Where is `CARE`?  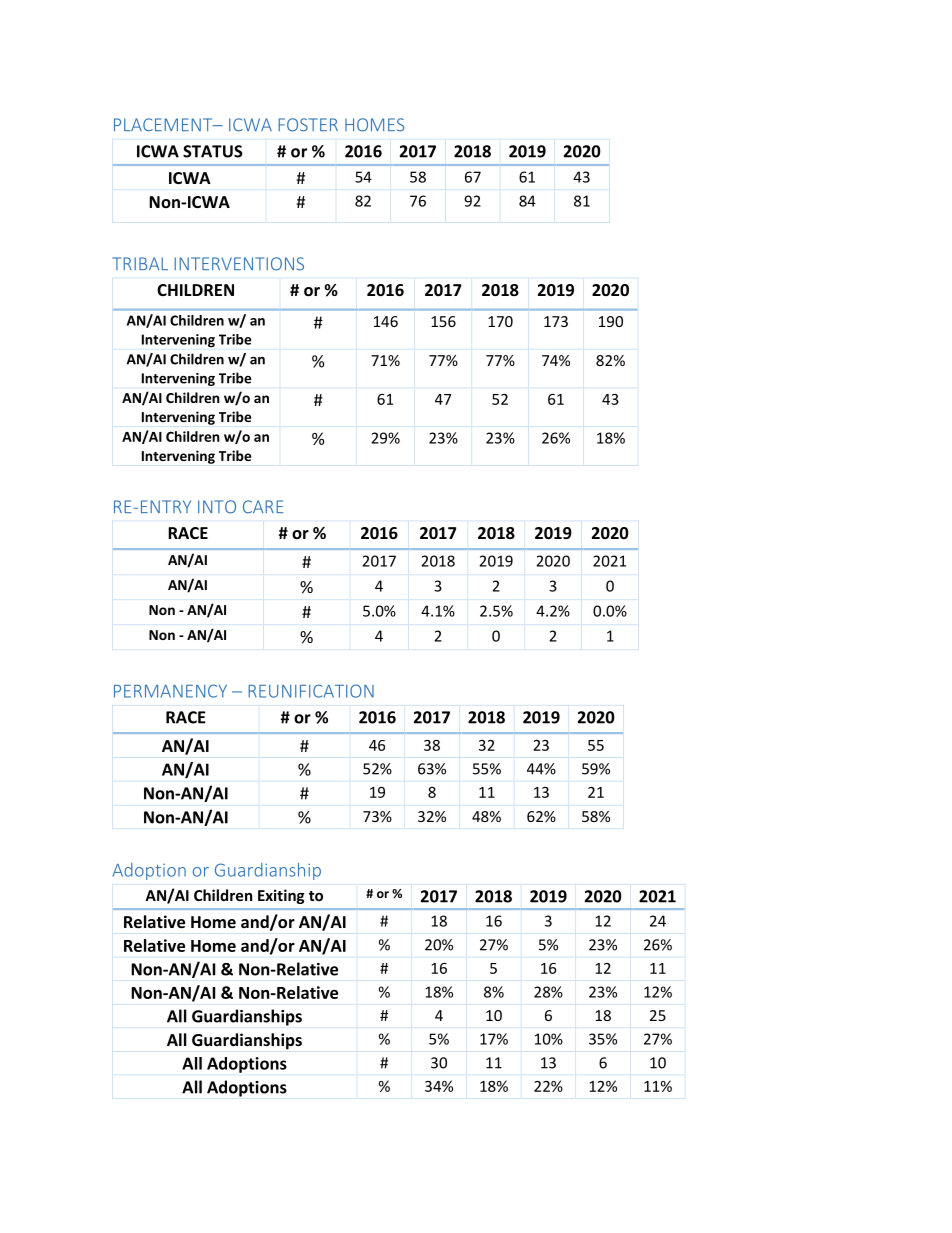
CARE is located at coordinates (263, 506).
